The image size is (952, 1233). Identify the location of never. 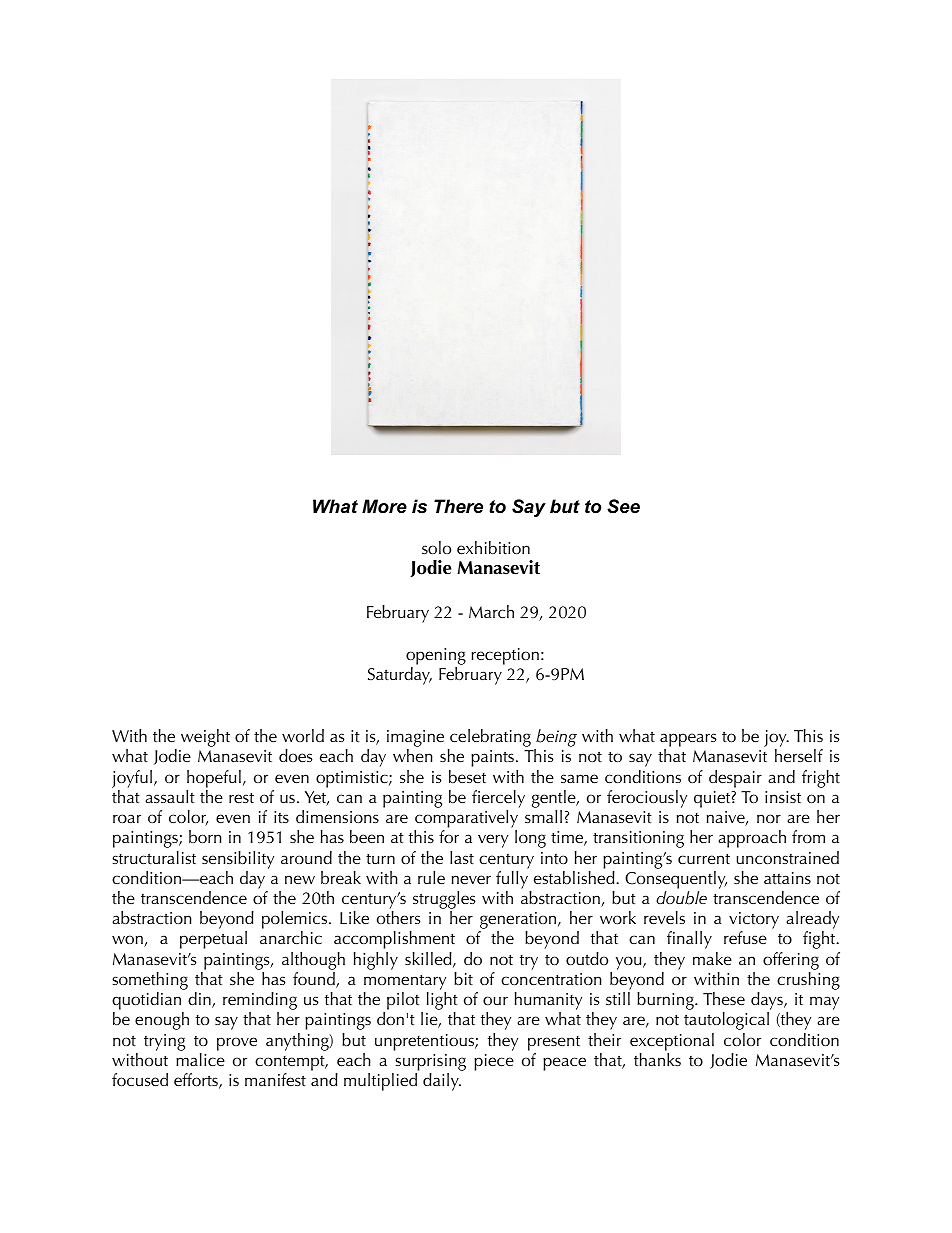
(471, 879).
